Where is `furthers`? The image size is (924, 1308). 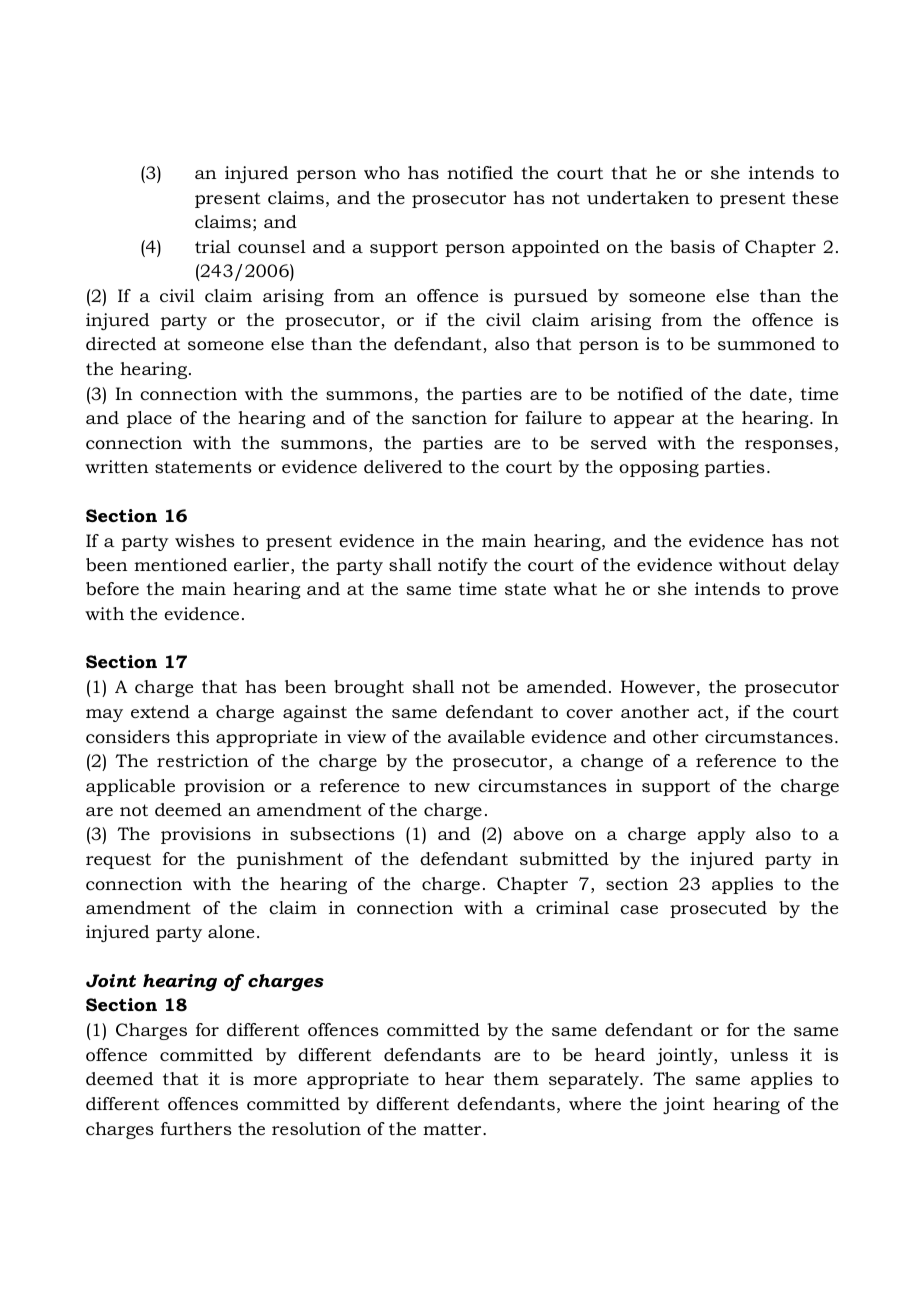 furthers is located at coordinates (196, 1128).
